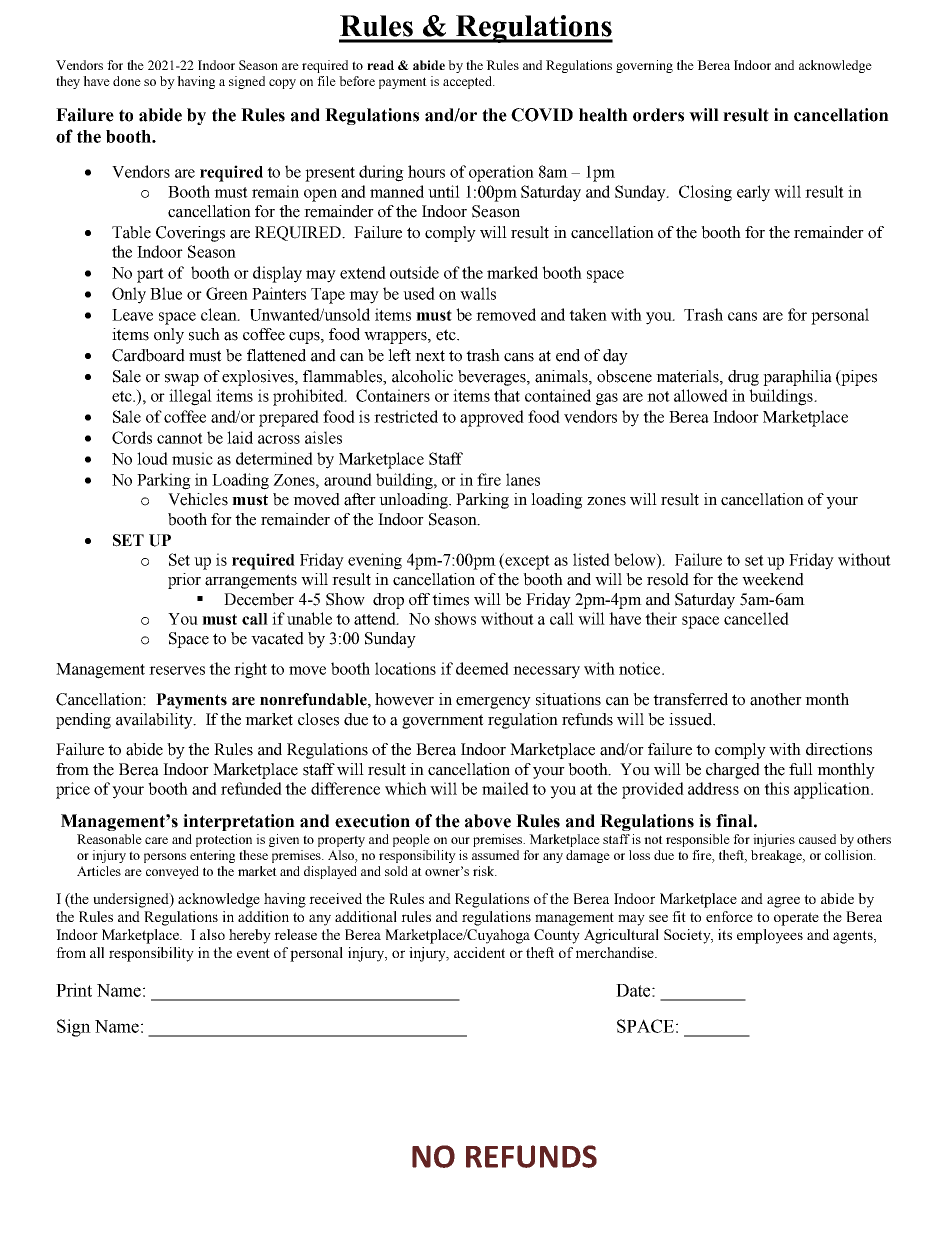 The width and height of the document is (952, 1233). I want to click on orders, so click(658, 115).
